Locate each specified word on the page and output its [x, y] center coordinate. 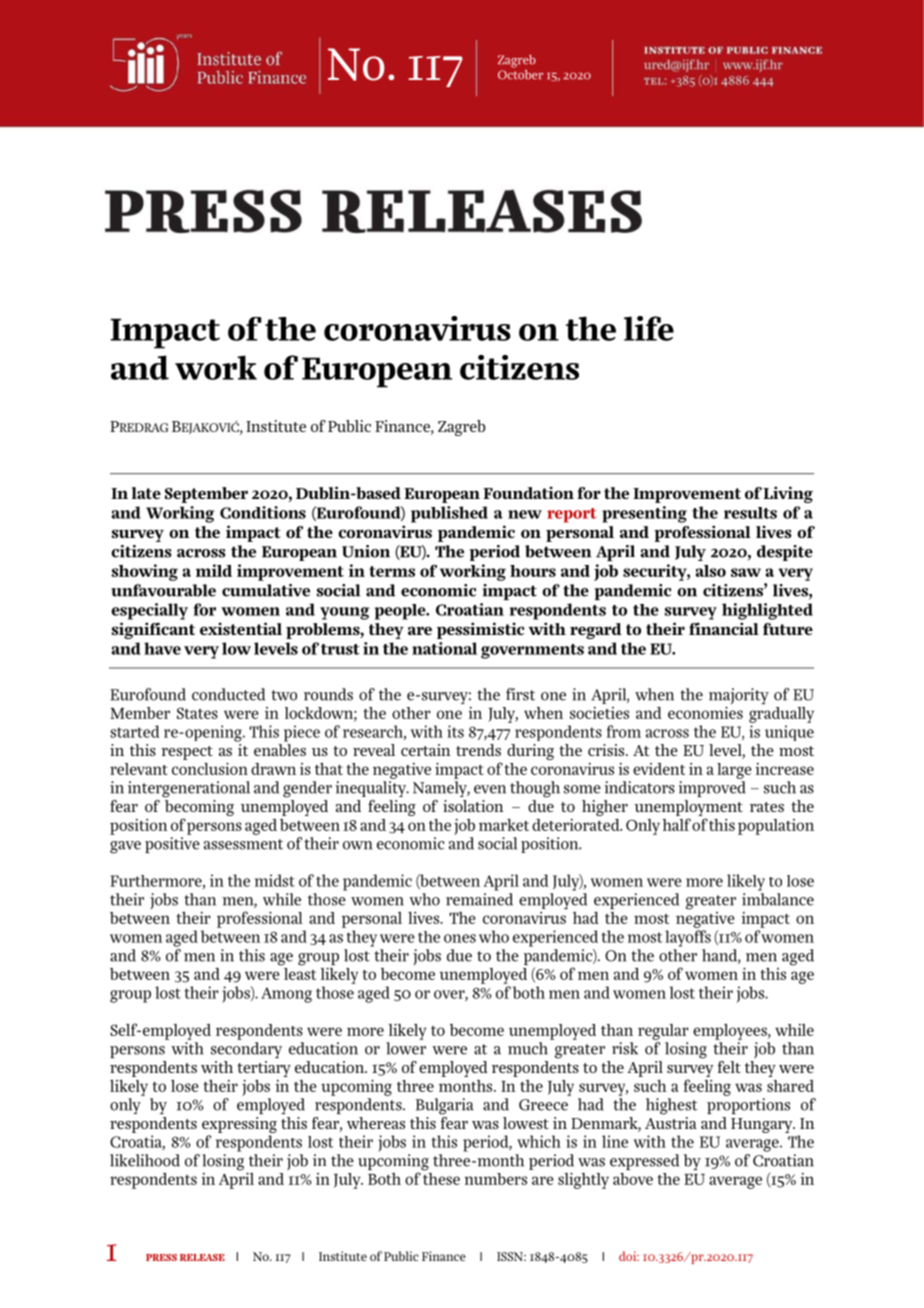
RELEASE [202, 1257]
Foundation [528, 492]
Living [788, 494]
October [520, 73]
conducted [228, 694]
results [750, 513]
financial [724, 628]
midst [275, 880]
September [206, 495]
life [649, 328]
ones [460, 938]
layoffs [688, 938]
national [444, 648]
